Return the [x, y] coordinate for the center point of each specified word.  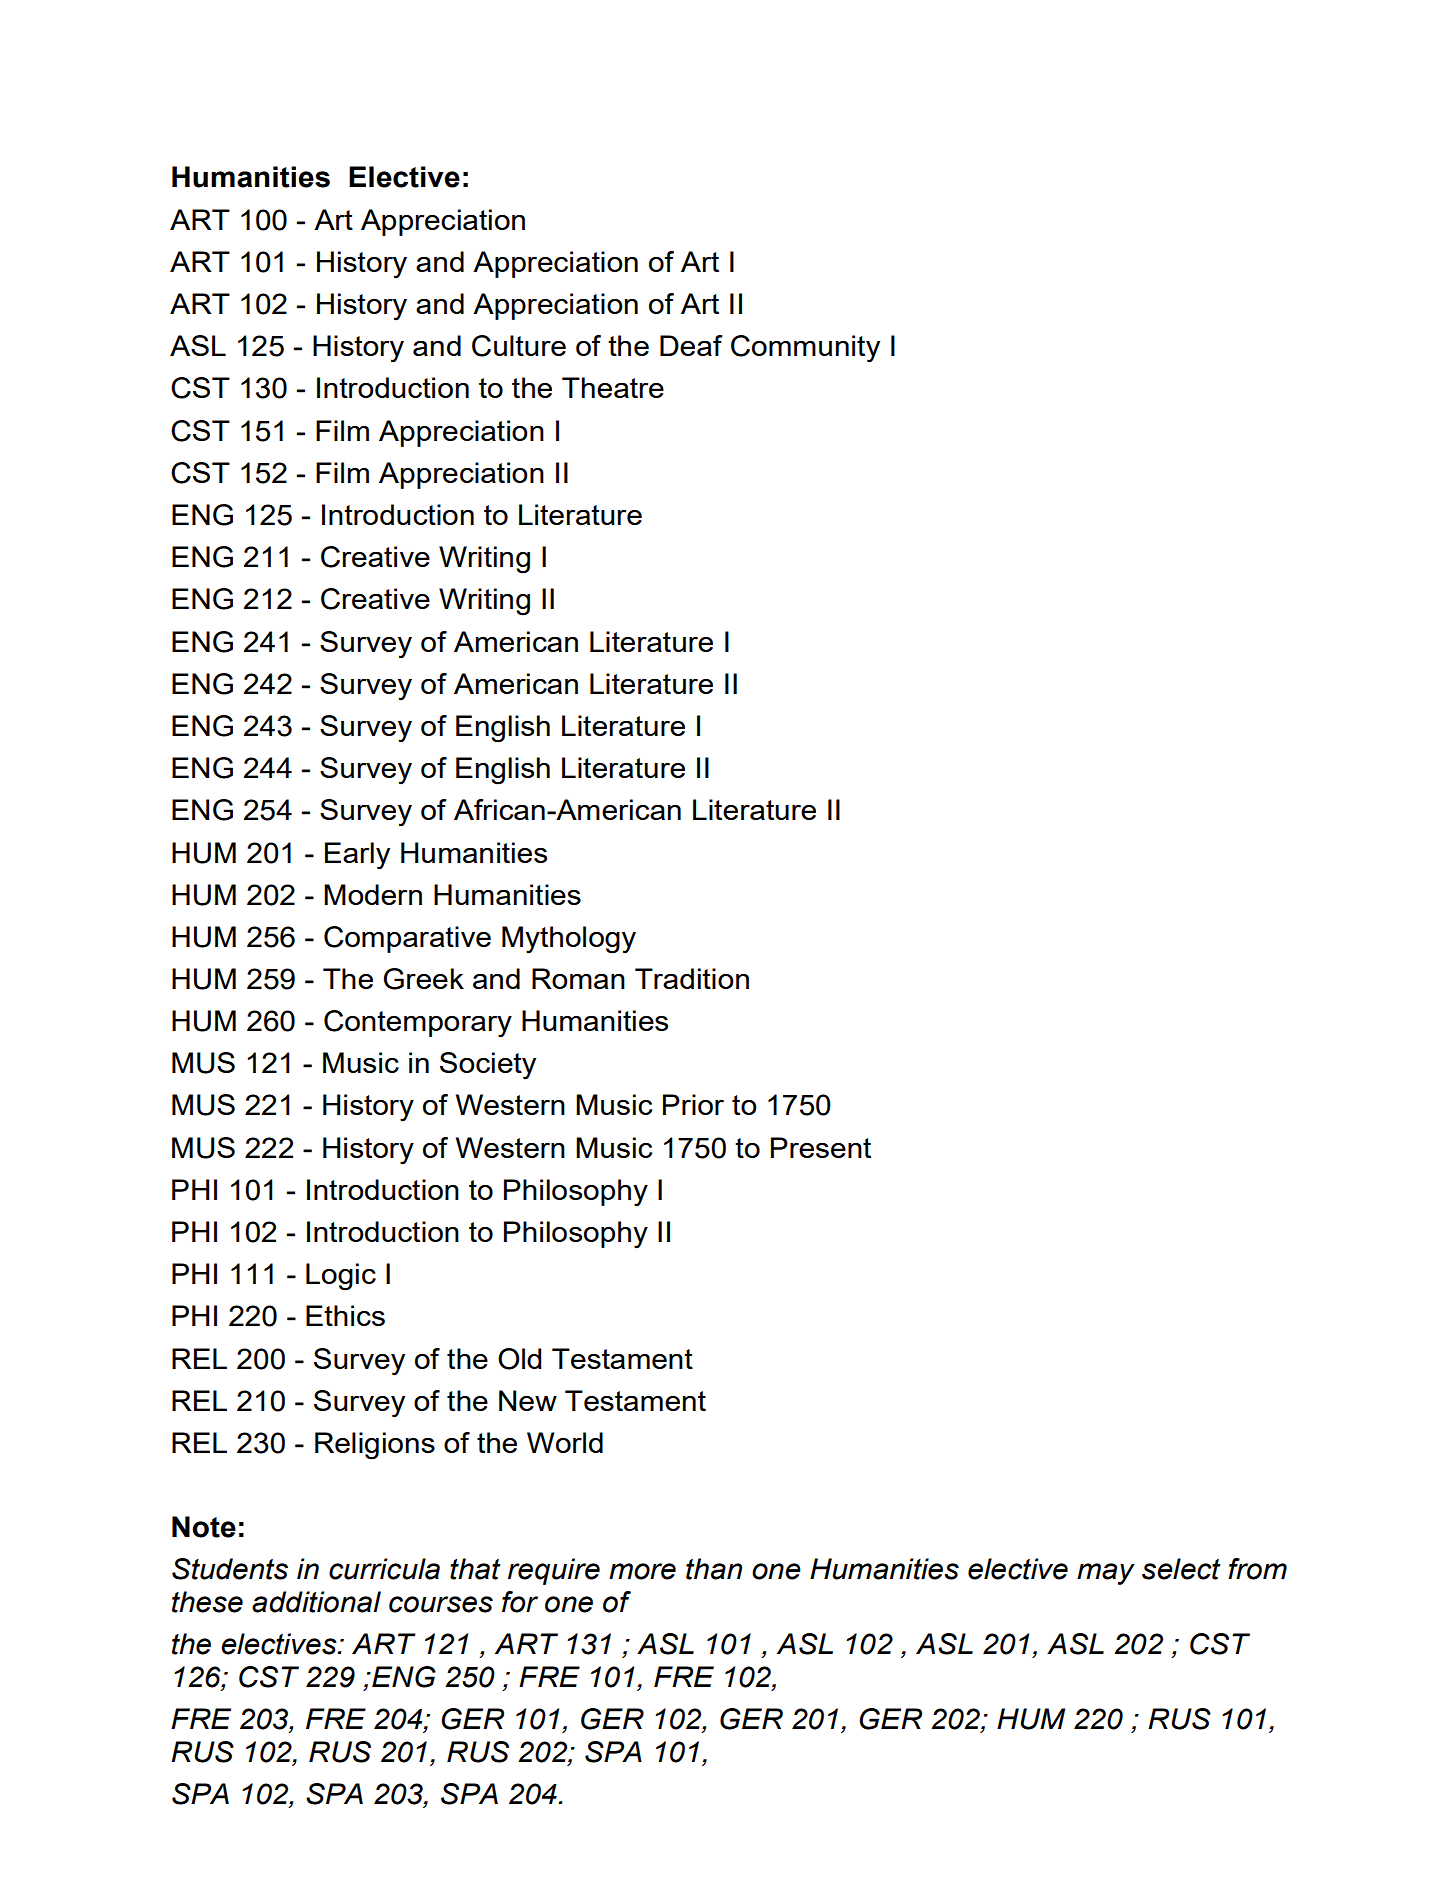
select [1181, 1569]
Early [357, 856]
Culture [519, 346]
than [714, 1569]
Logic [341, 1277]
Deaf [691, 345]
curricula [384, 1569]
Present [821, 1147]
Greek [424, 979]
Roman [578, 978]
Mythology [569, 940]
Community [805, 349]
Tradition [692, 978]
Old [519, 1359]
